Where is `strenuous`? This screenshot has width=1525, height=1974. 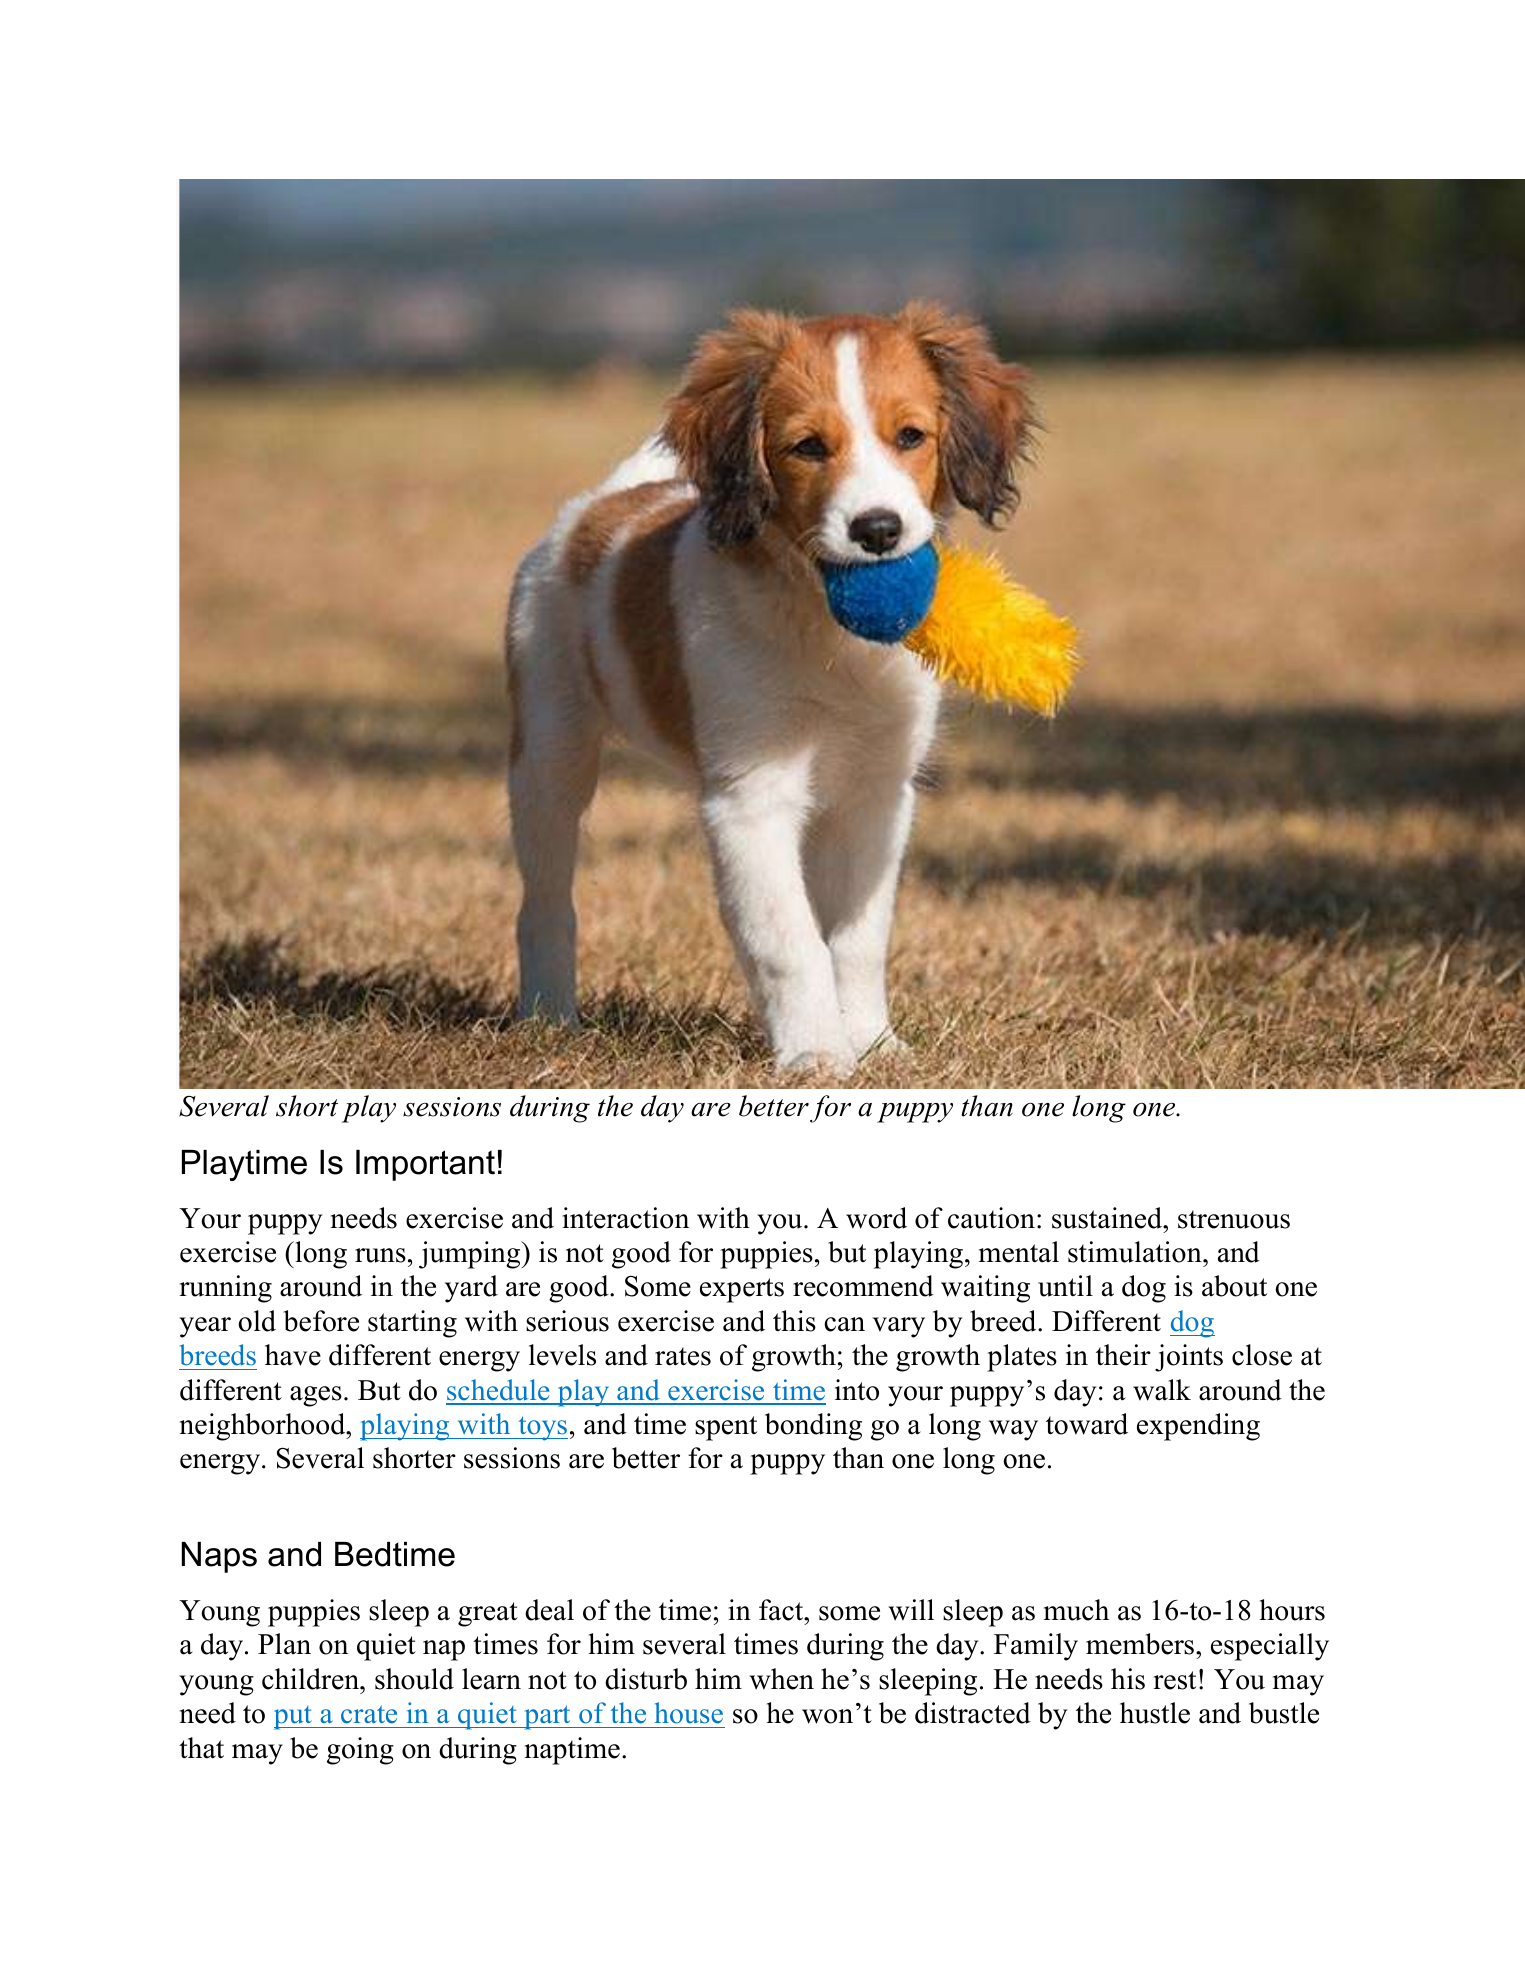
strenuous is located at coordinates (1234, 1219).
